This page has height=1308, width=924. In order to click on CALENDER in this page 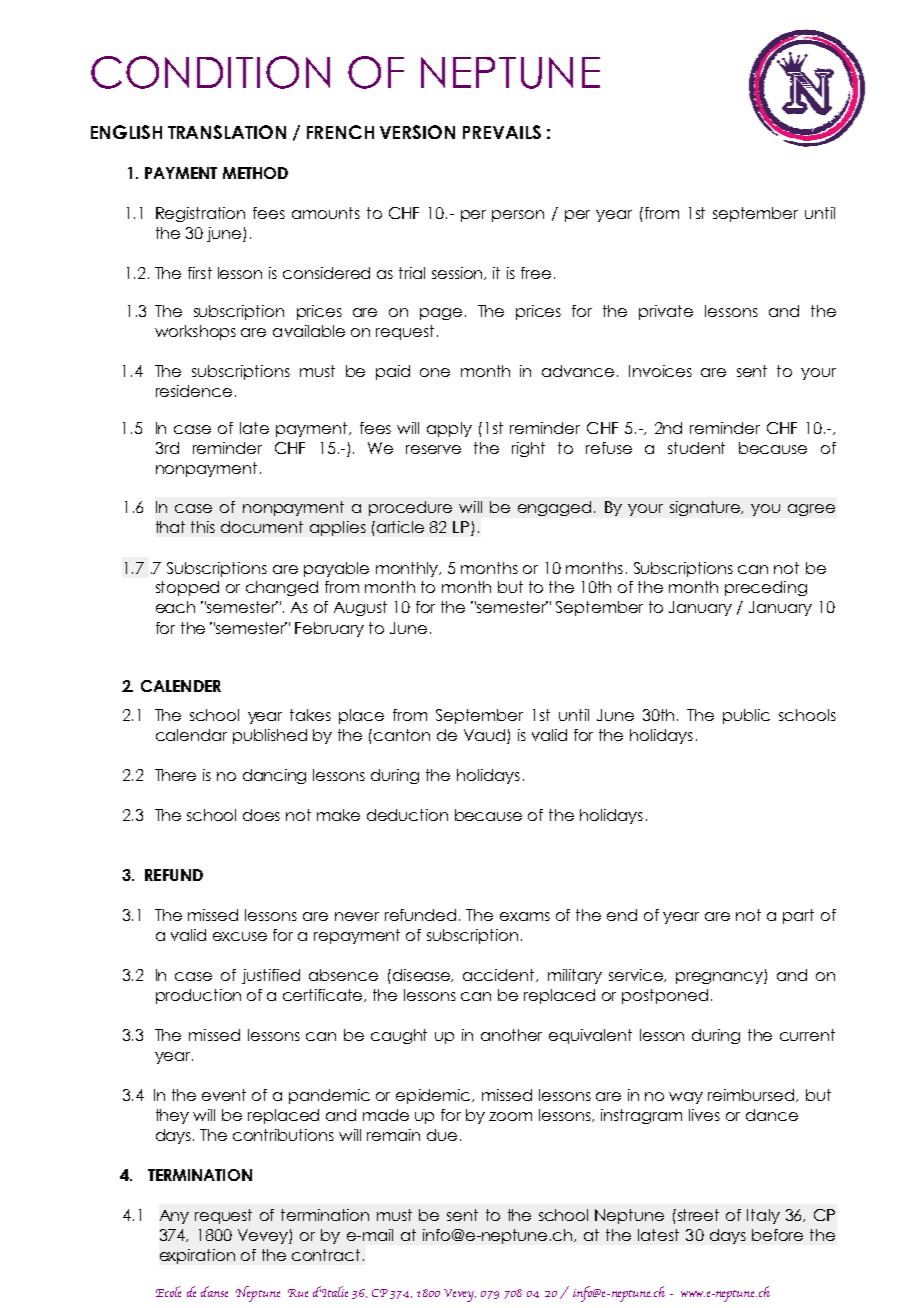, I will do `click(181, 686)`.
